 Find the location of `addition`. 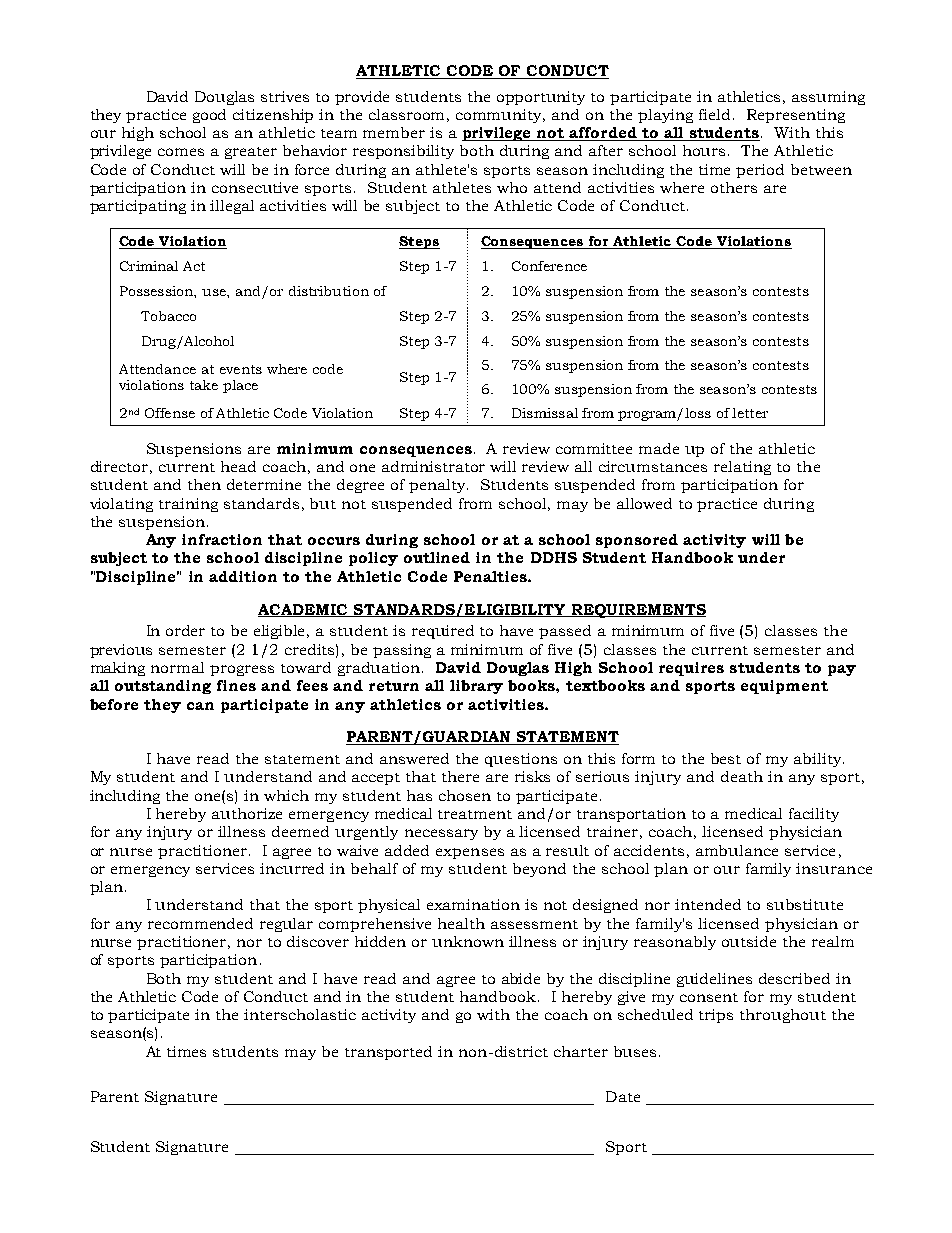

addition is located at coordinates (243, 576).
